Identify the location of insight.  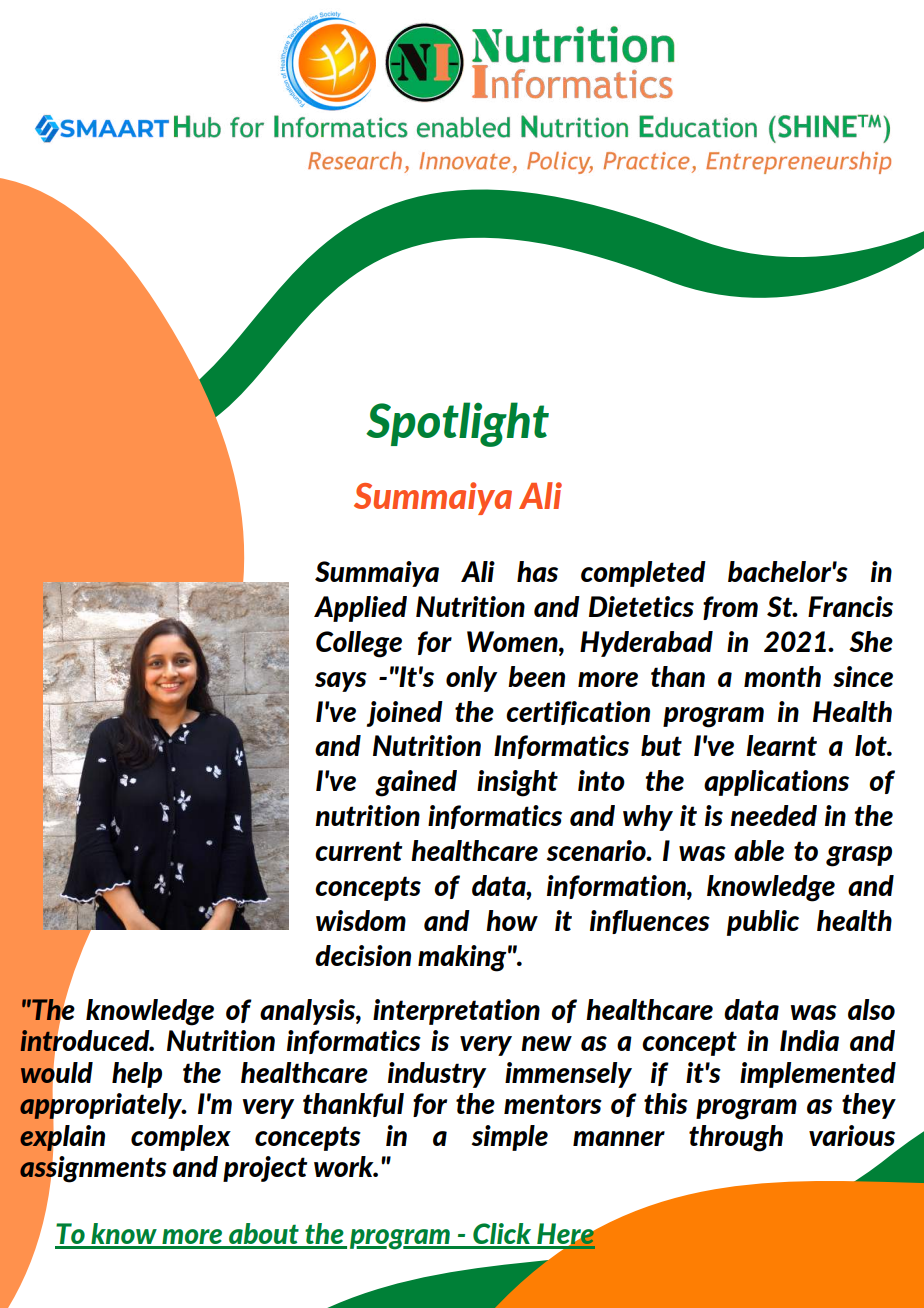
(517, 783).
